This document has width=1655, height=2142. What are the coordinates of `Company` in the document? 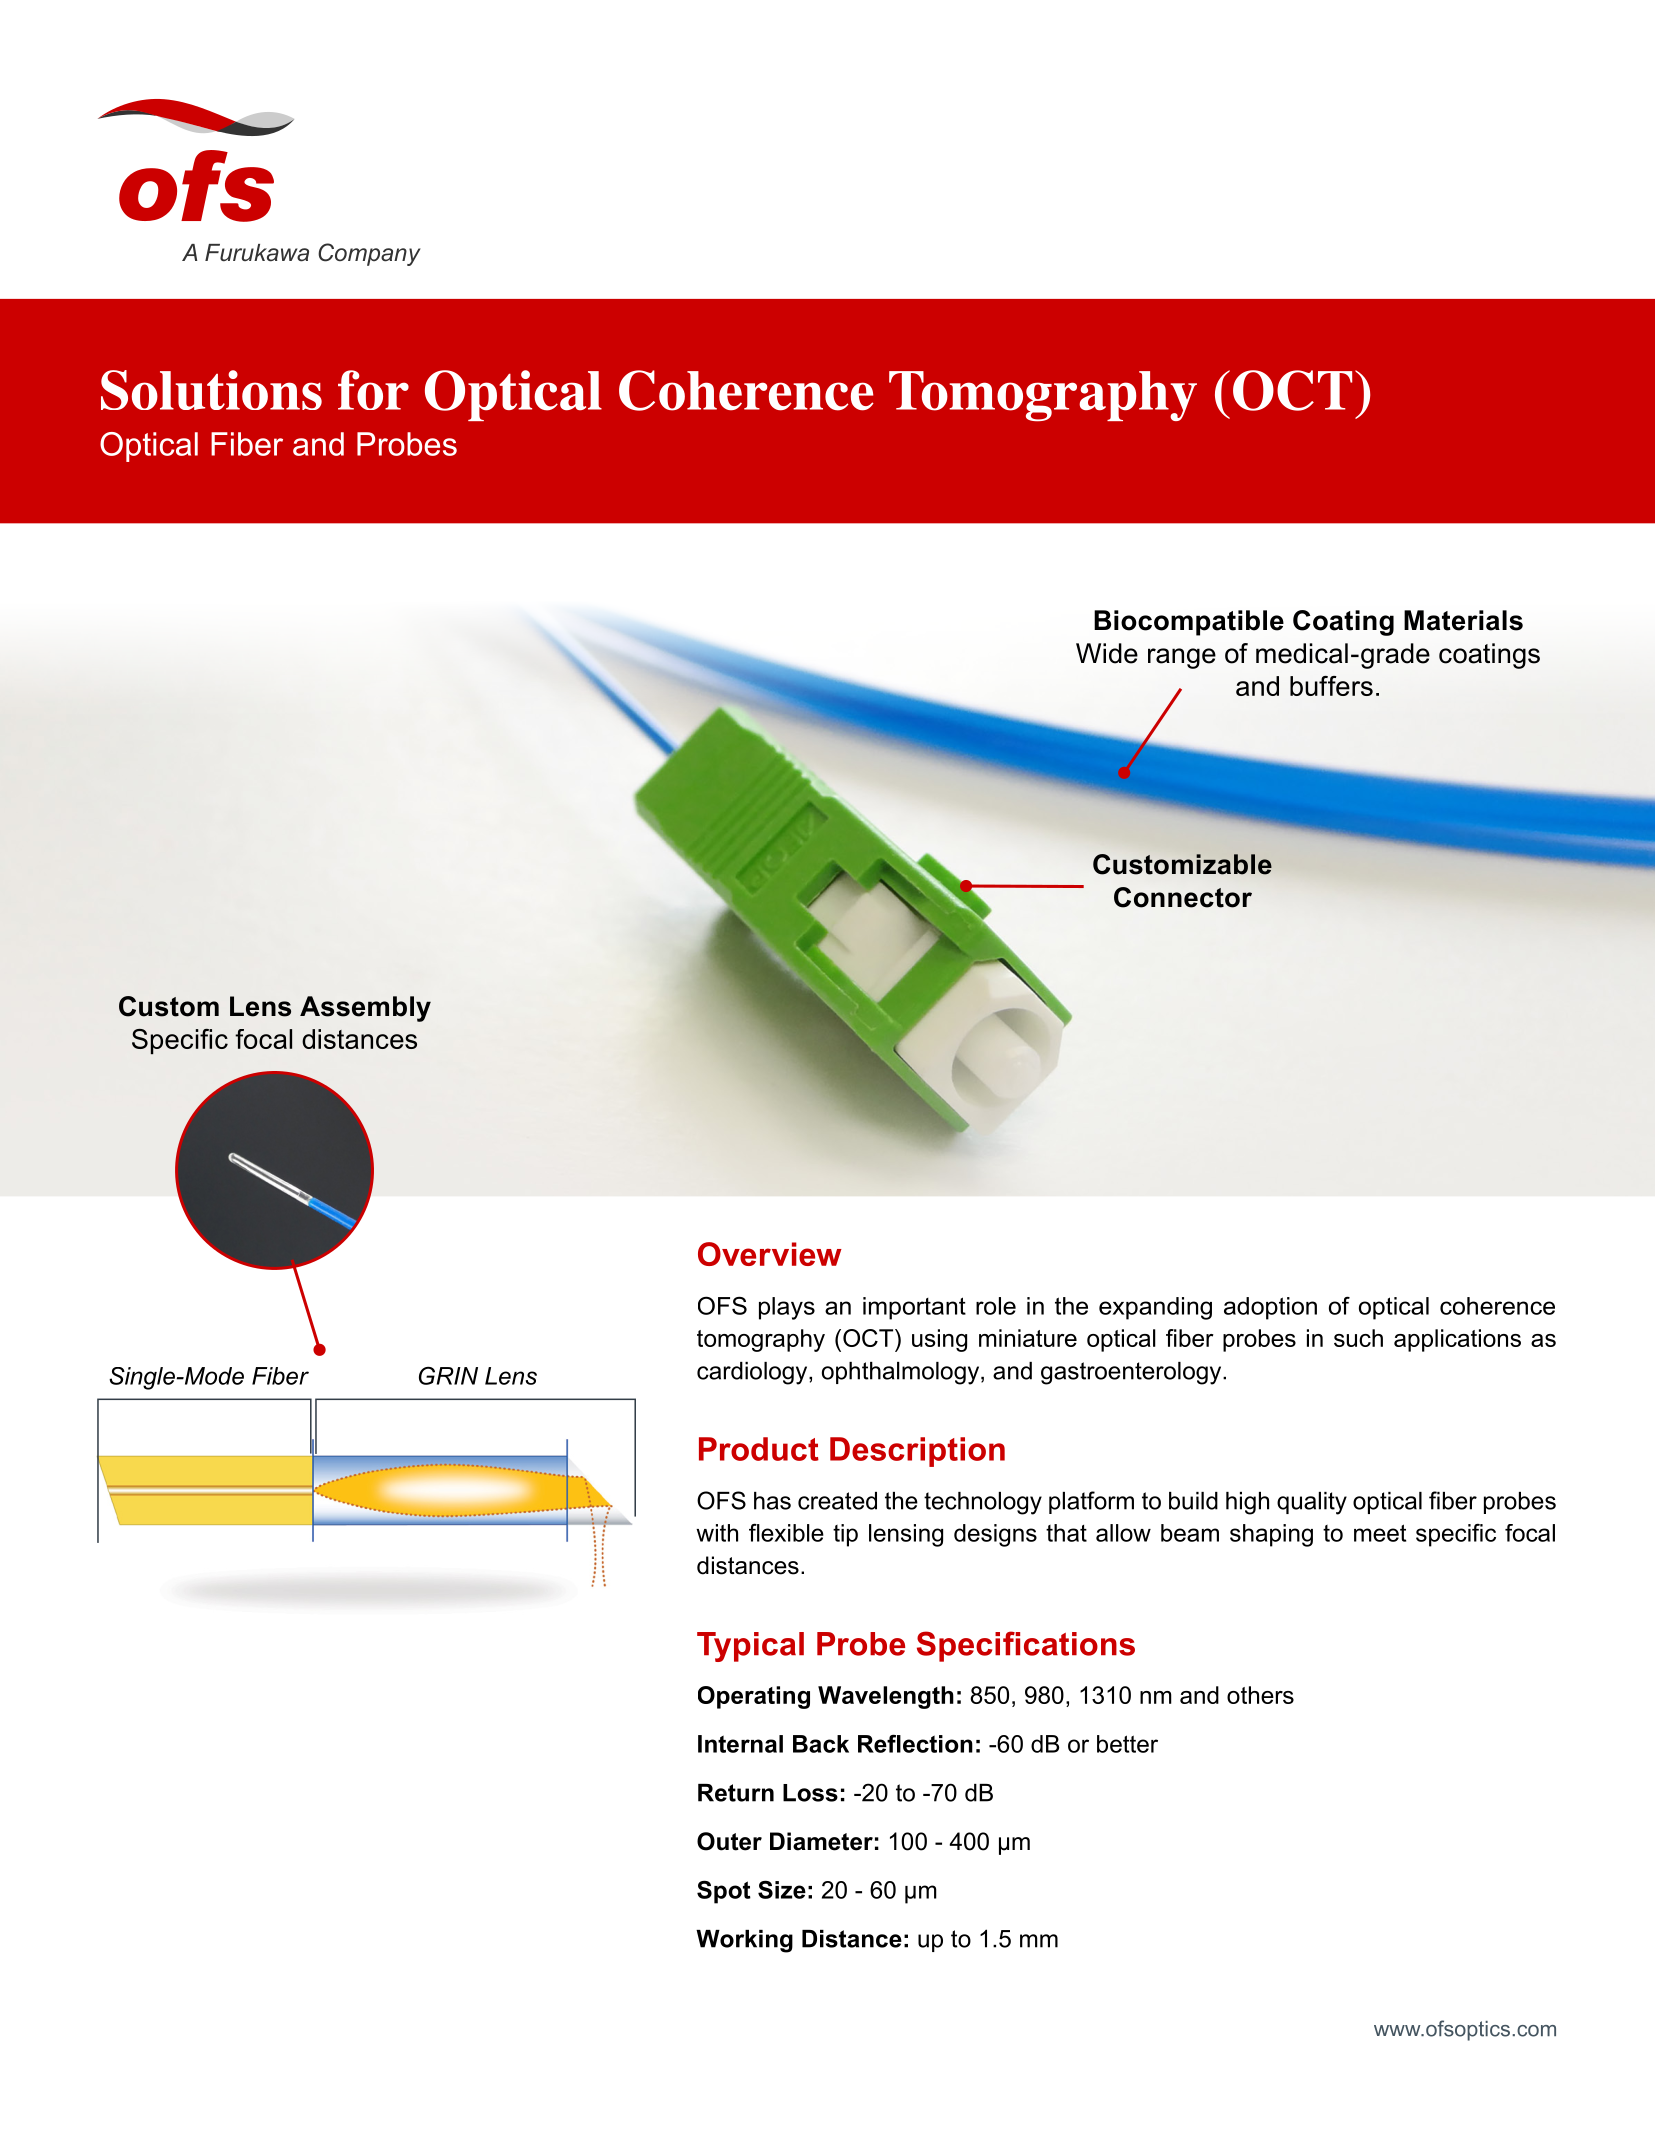 It's located at (369, 254).
